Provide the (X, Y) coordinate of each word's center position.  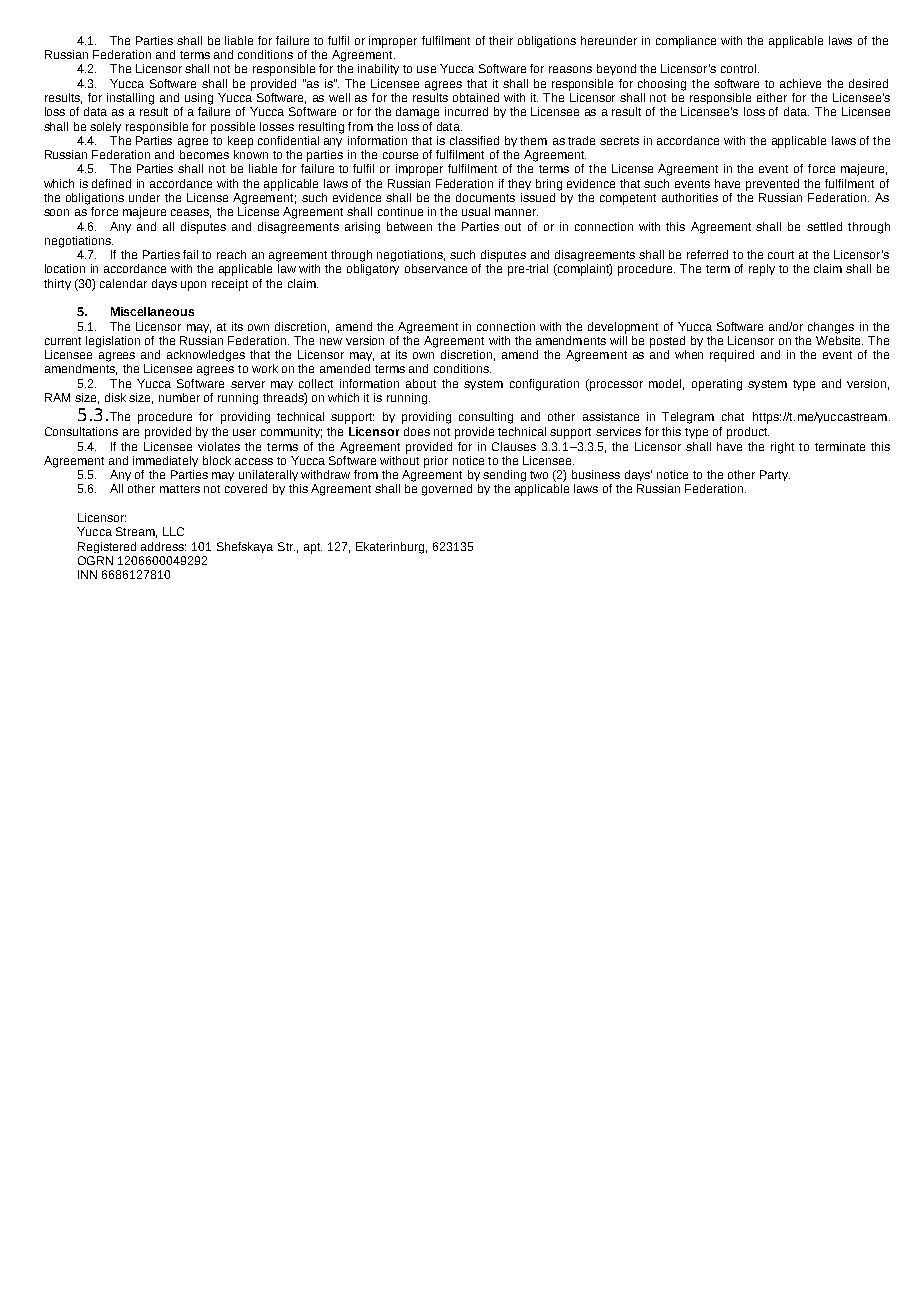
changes (831, 328)
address (163, 546)
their (501, 40)
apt (313, 548)
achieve (800, 83)
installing (130, 99)
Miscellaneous (152, 311)
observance (436, 268)
